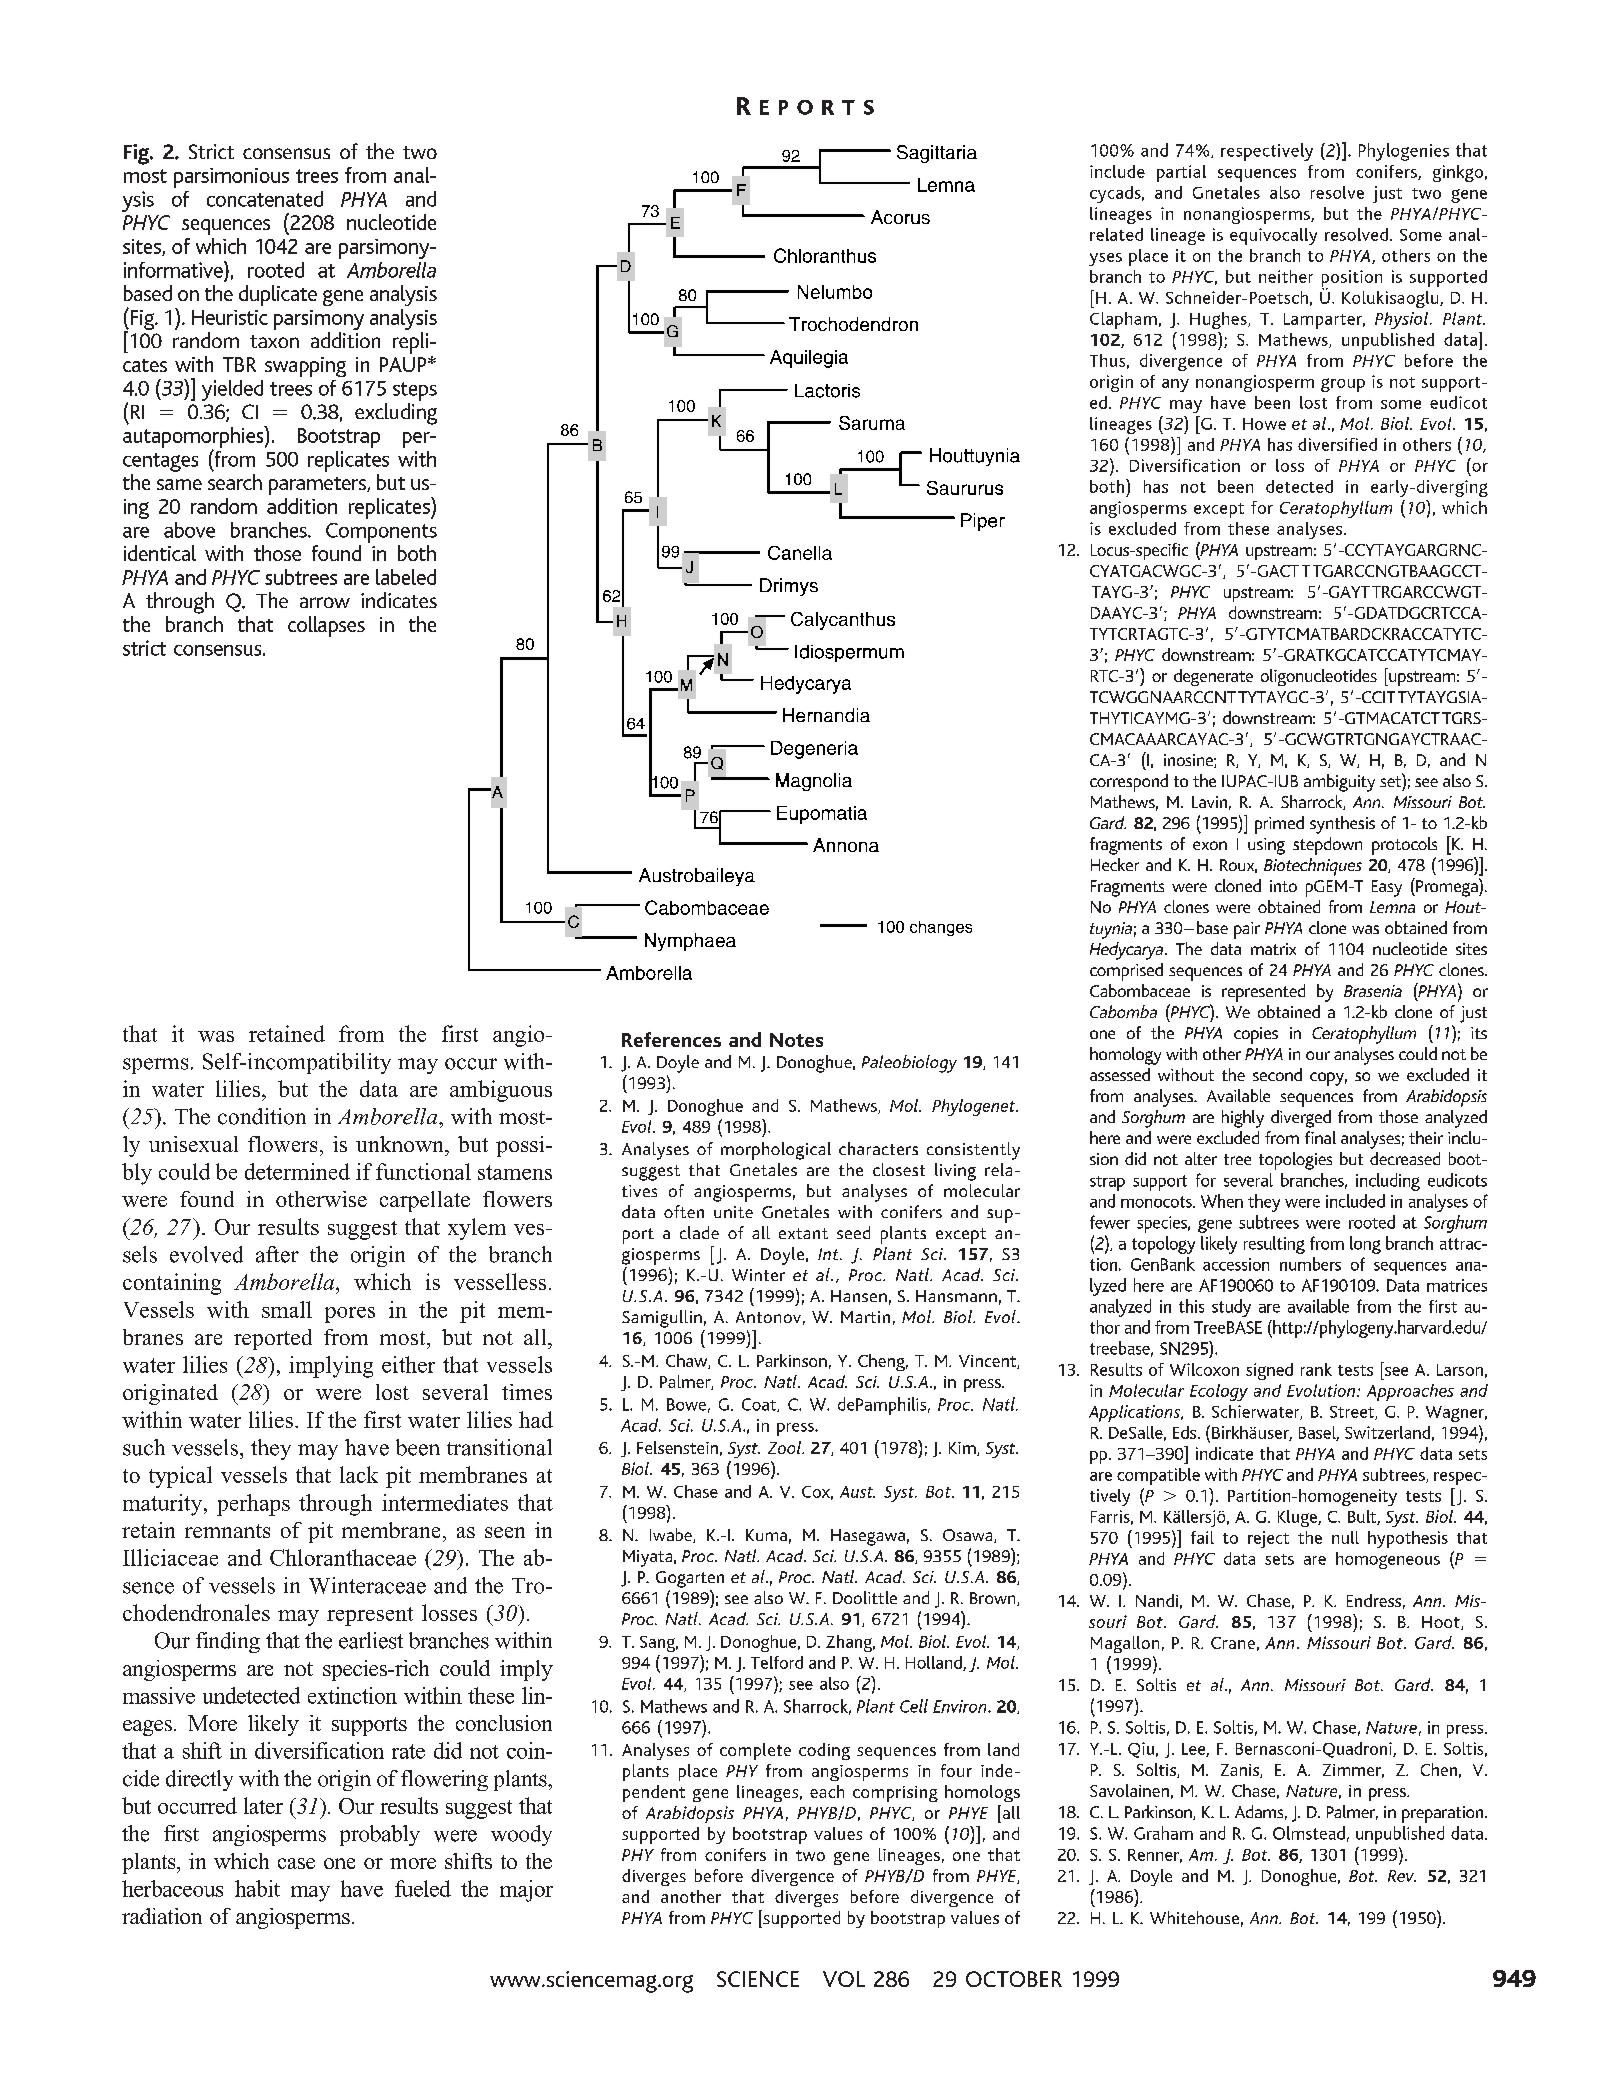  I want to click on unknown, so click(401, 1144).
